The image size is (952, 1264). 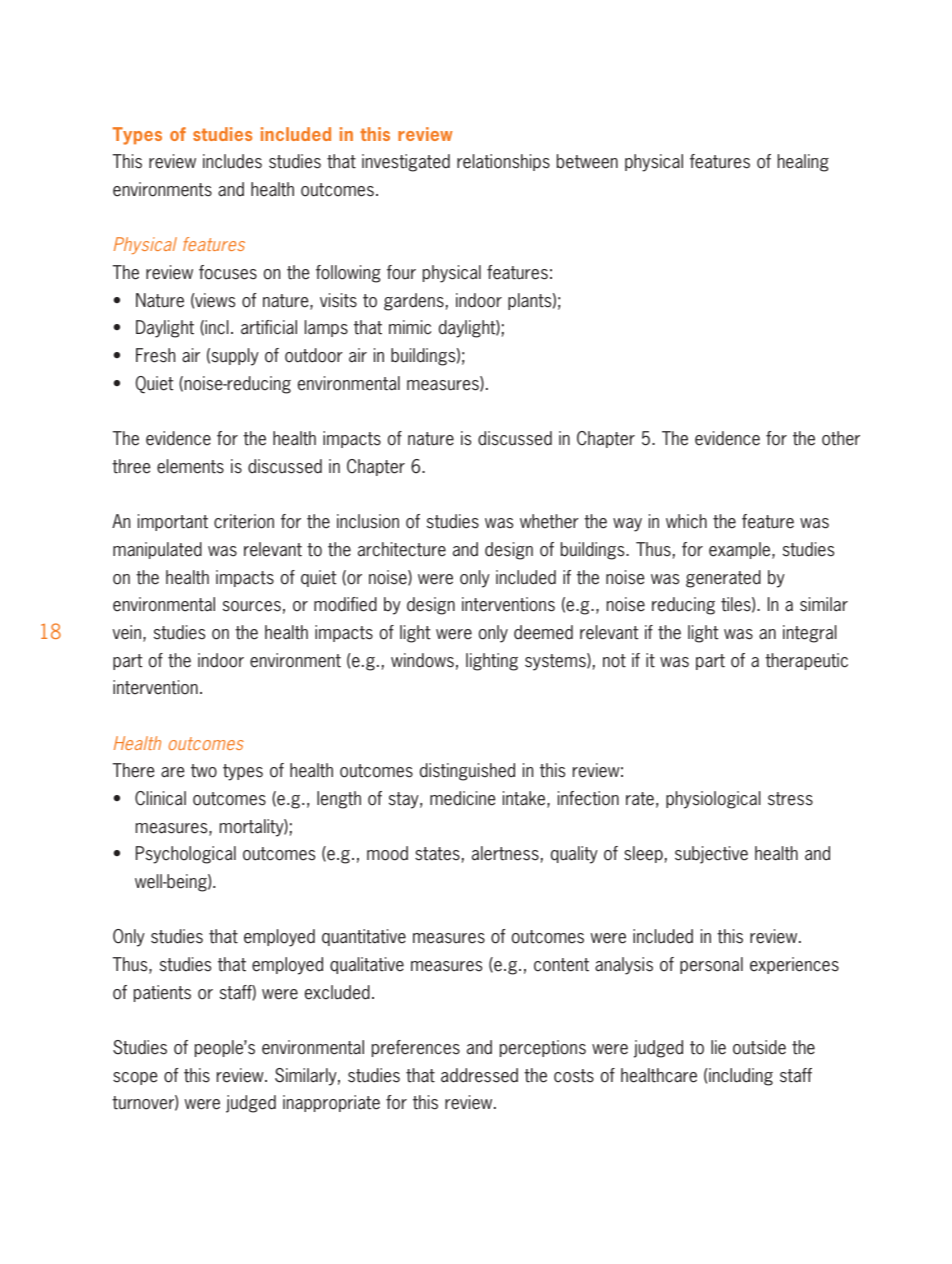 What do you see at coordinates (759, 1047) in the screenshot?
I see `outside` at bounding box center [759, 1047].
